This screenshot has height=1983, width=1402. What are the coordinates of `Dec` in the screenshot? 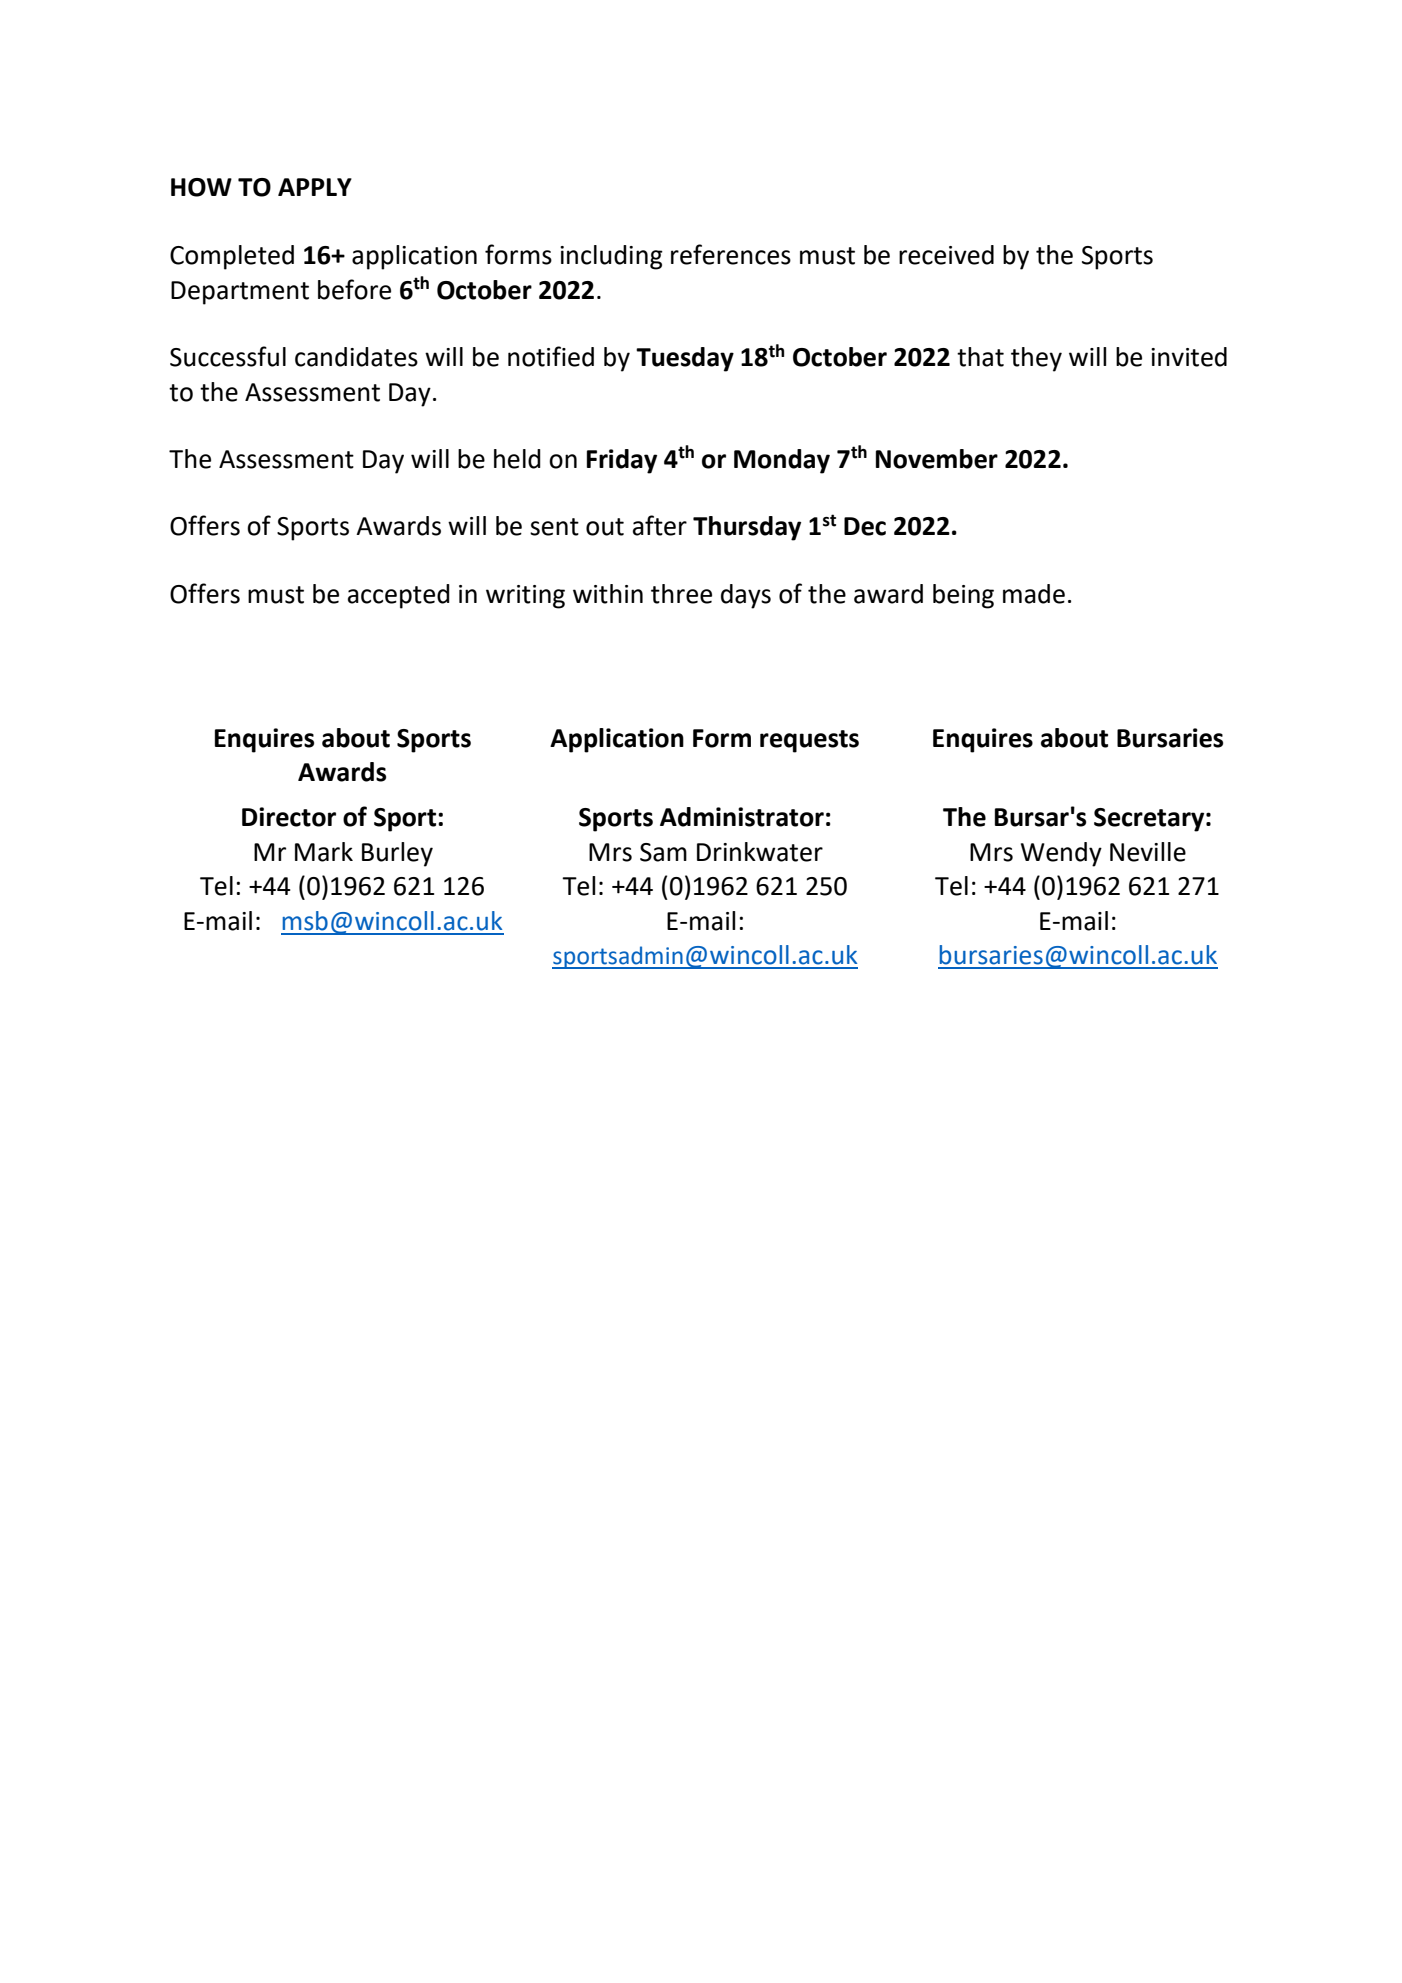 It's located at (865, 526).
